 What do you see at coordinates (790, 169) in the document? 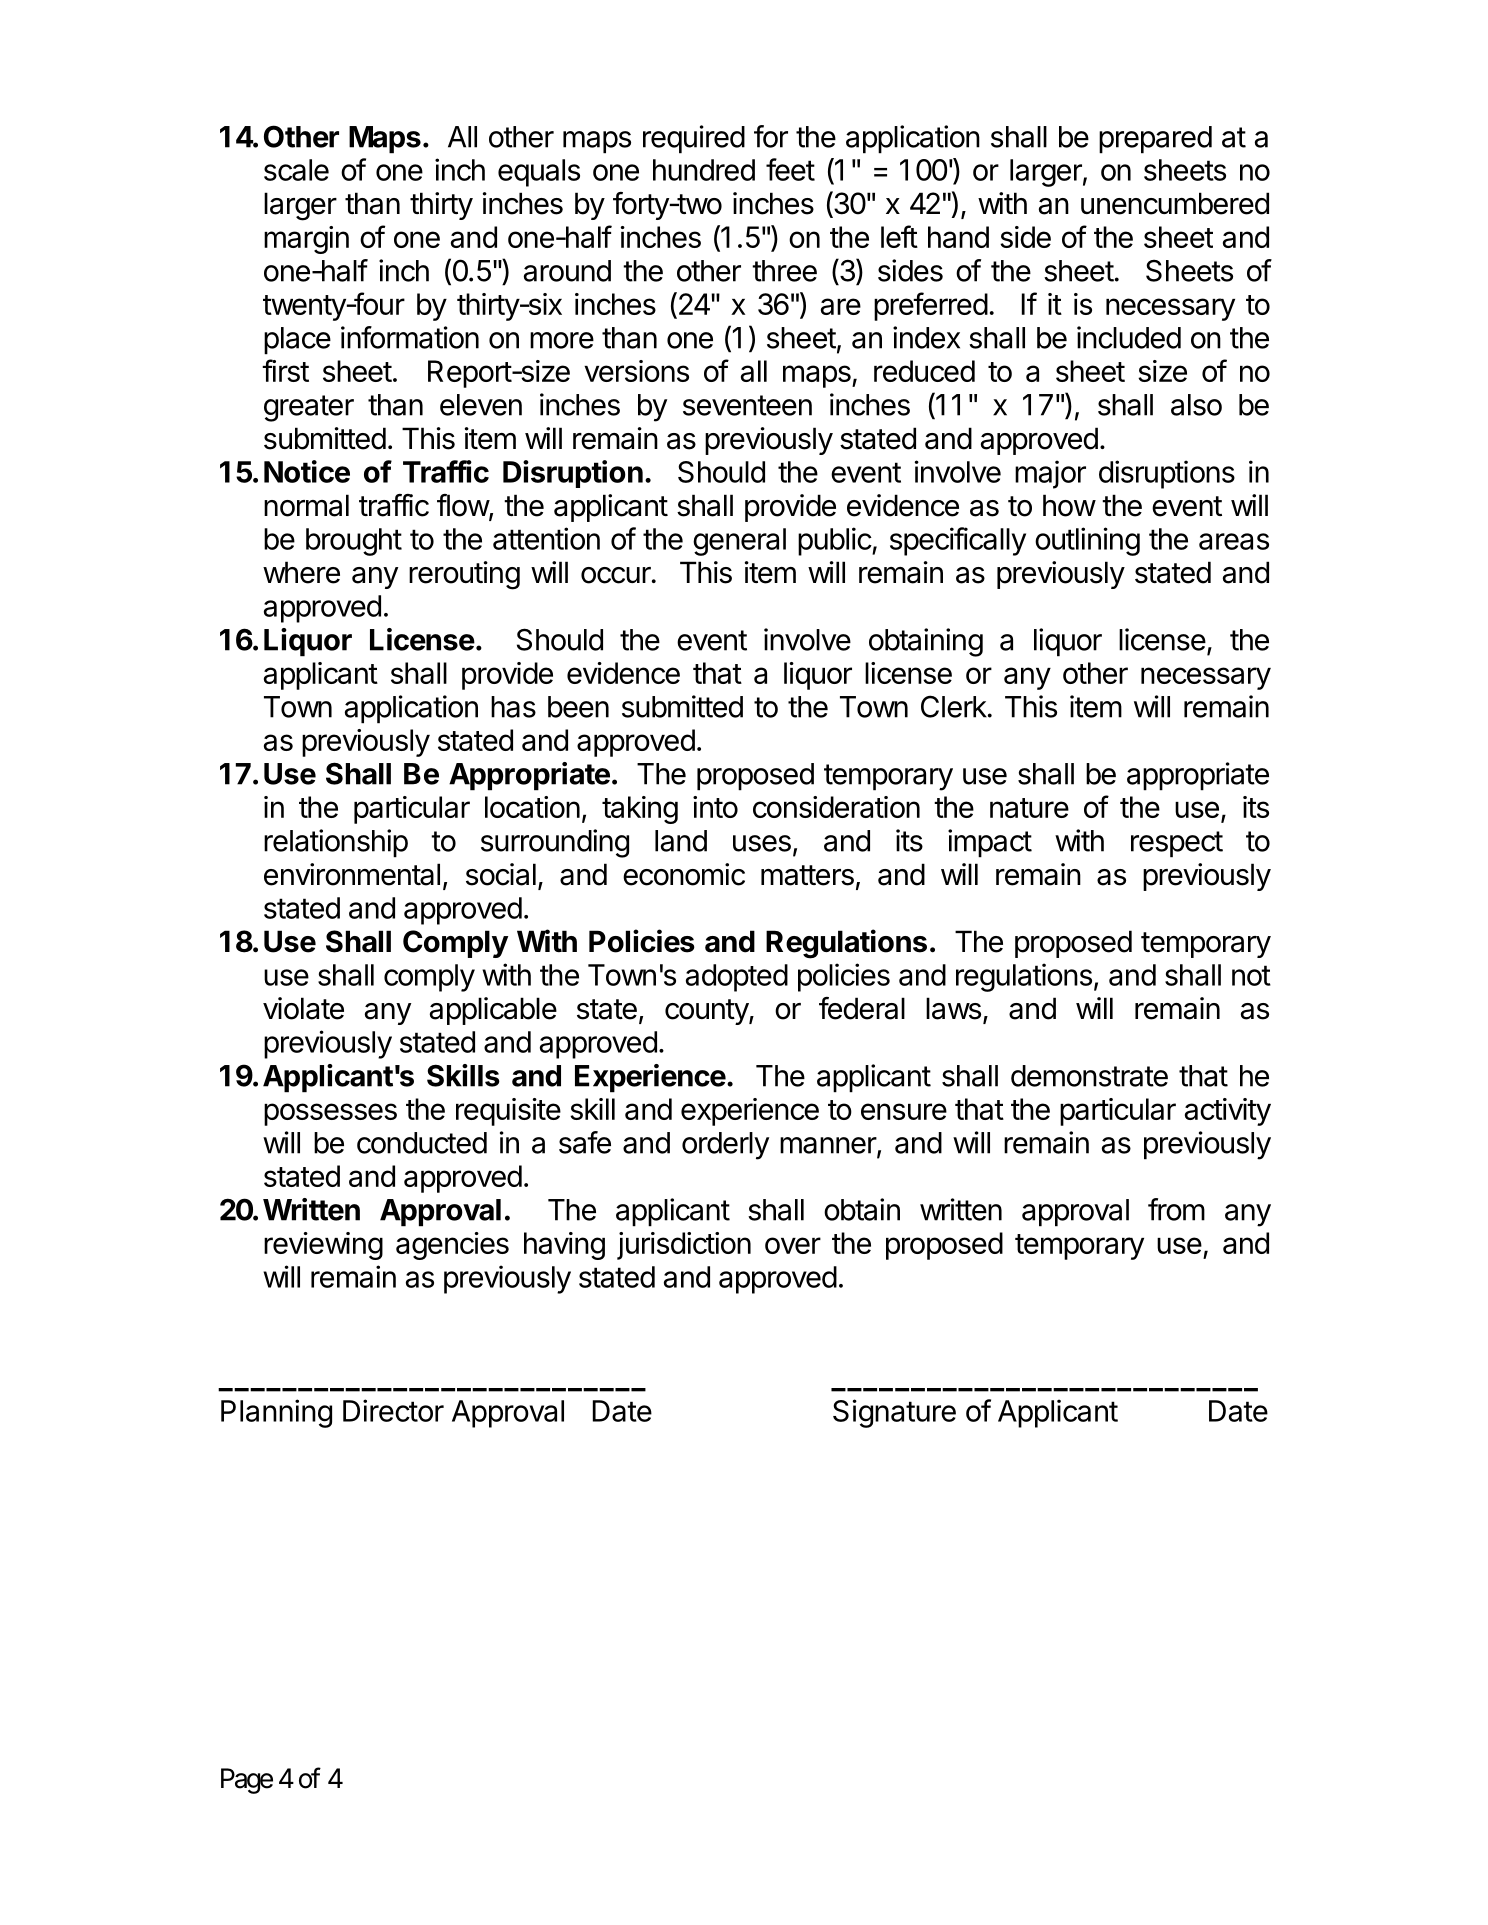
I see `feet` at bounding box center [790, 169].
